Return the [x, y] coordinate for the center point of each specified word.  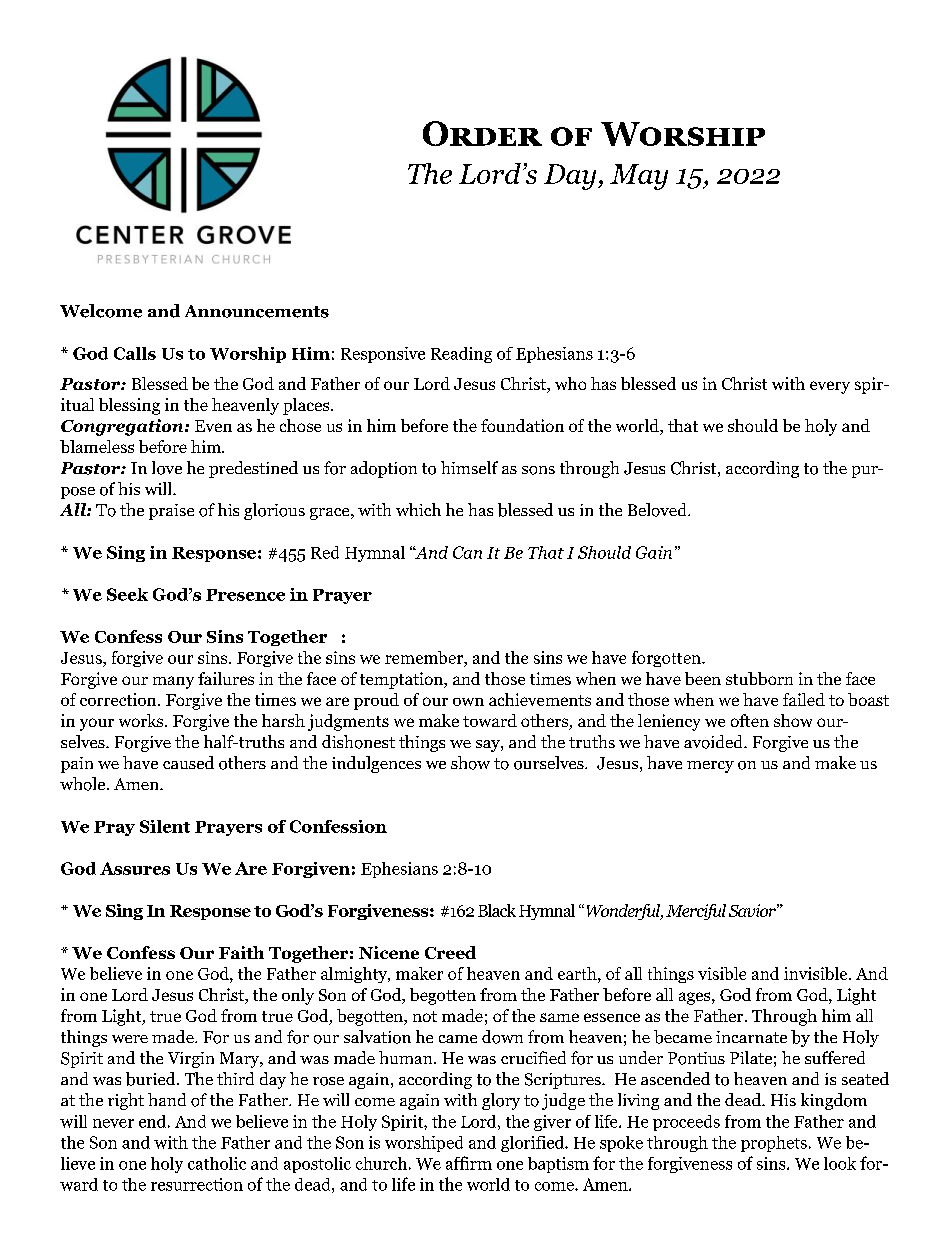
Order [482, 133]
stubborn [759, 678]
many [173, 682]
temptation [402, 680]
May [639, 177]
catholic [217, 1163]
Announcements [257, 311]
